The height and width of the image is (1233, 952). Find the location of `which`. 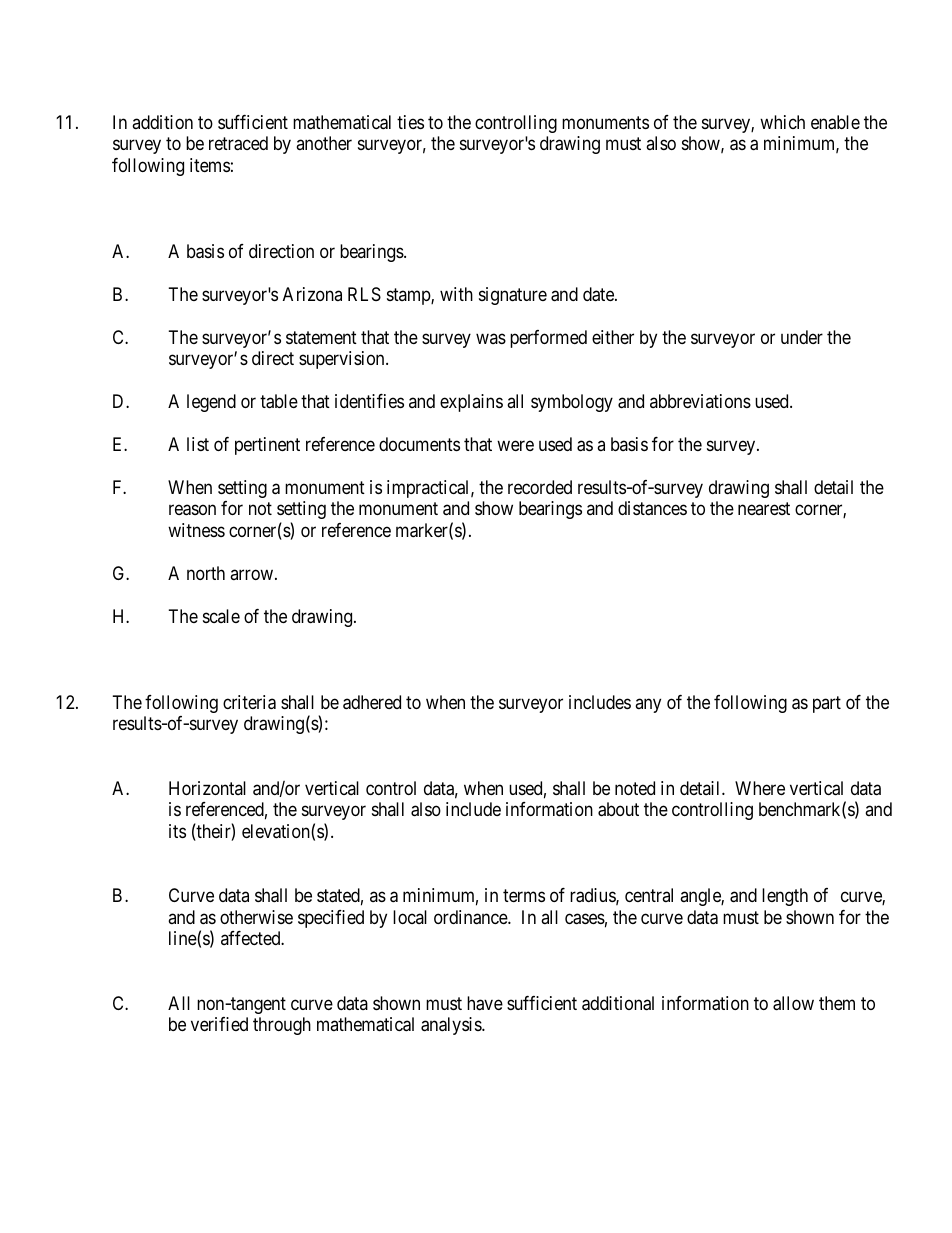

which is located at coordinates (782, 122).
